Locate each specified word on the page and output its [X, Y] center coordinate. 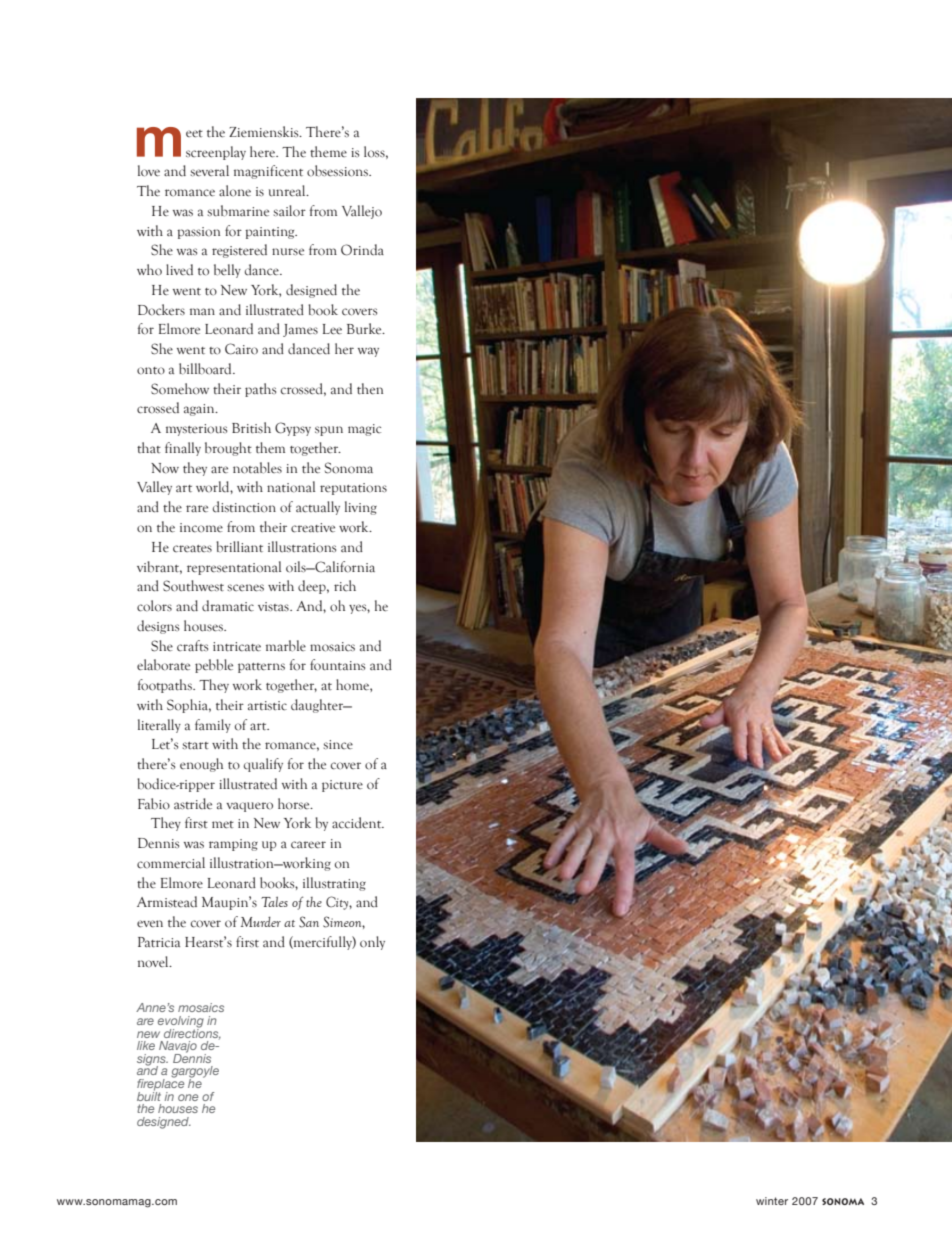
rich [345, 585]
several [210, 170]
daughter [318, 706]
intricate [237, 647]
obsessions [338, 171]
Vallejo [362, 212]
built [149, 1095]
